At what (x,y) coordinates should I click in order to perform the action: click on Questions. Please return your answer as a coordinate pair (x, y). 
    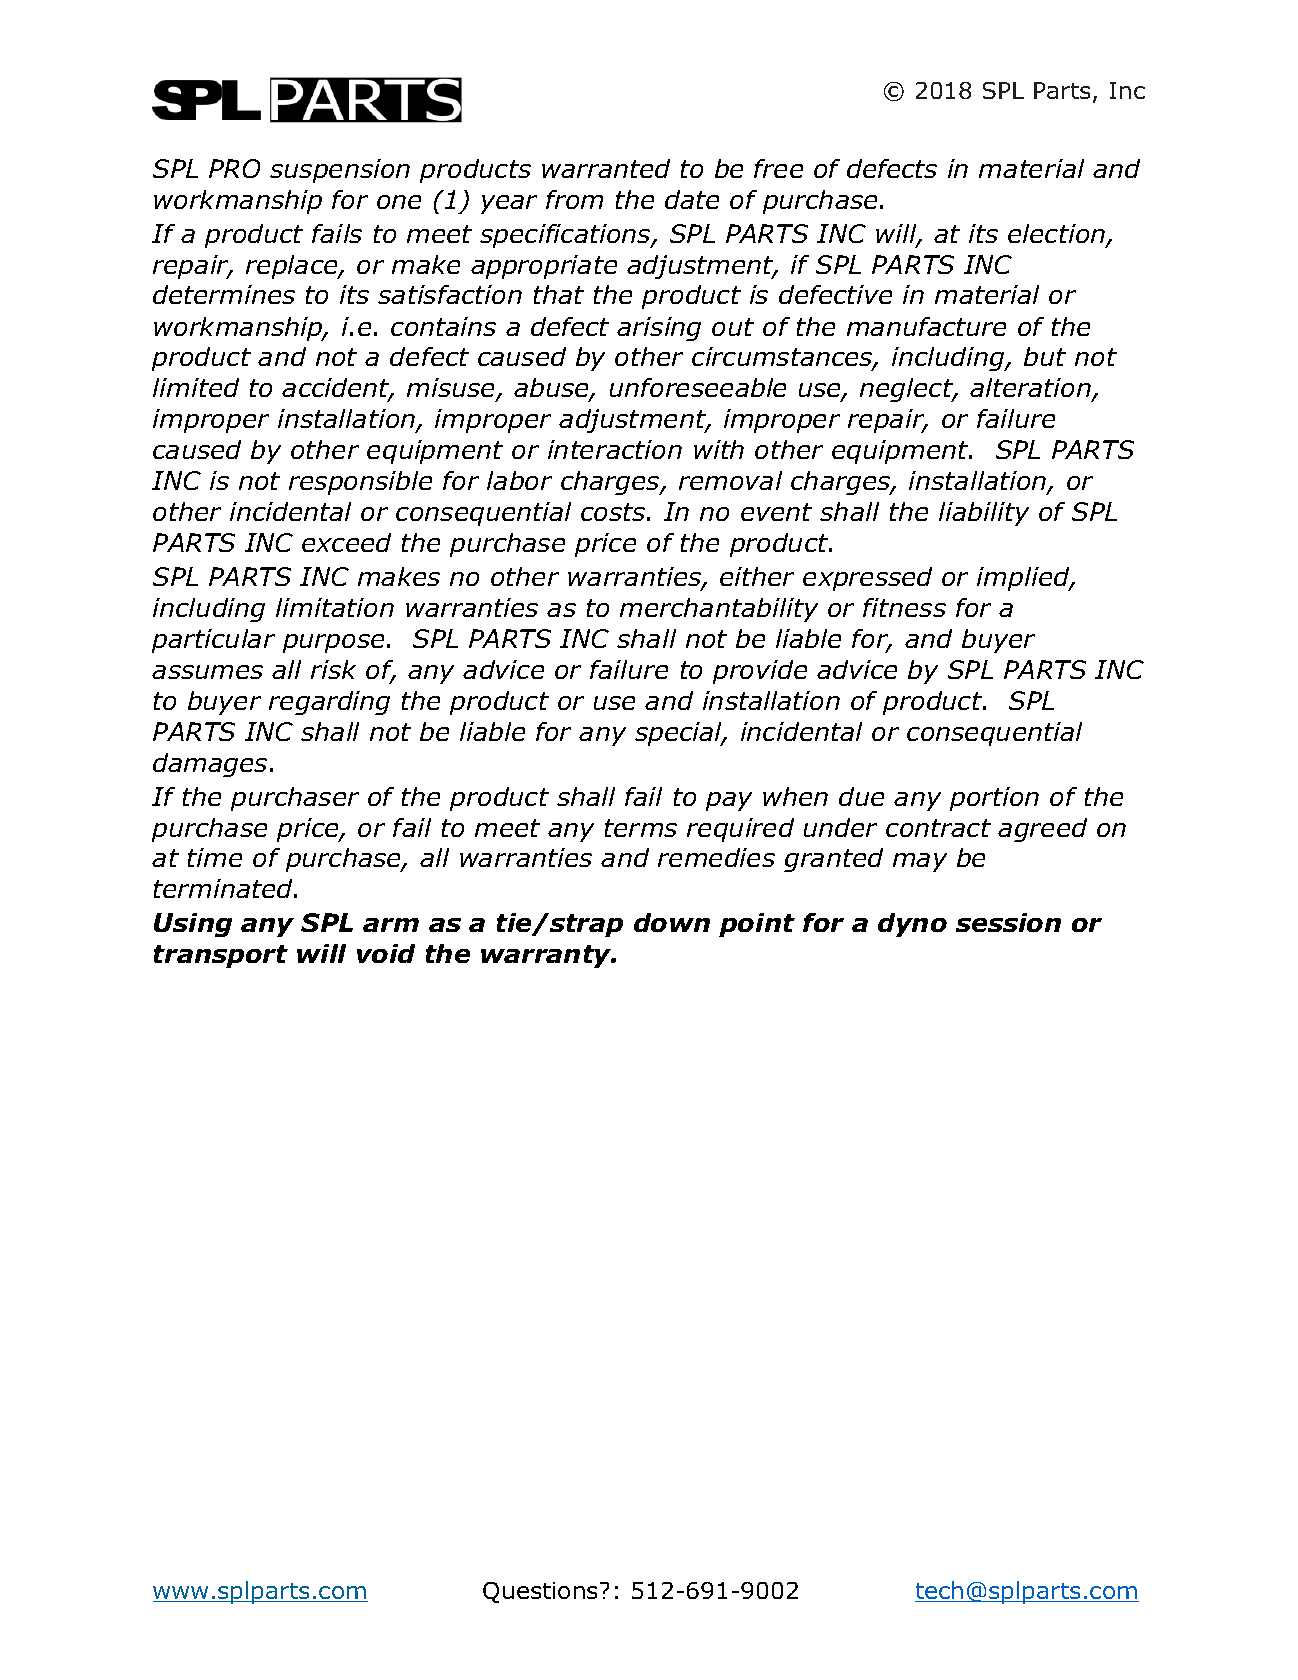
    Looking at the image, I should click on (540, 1592).
